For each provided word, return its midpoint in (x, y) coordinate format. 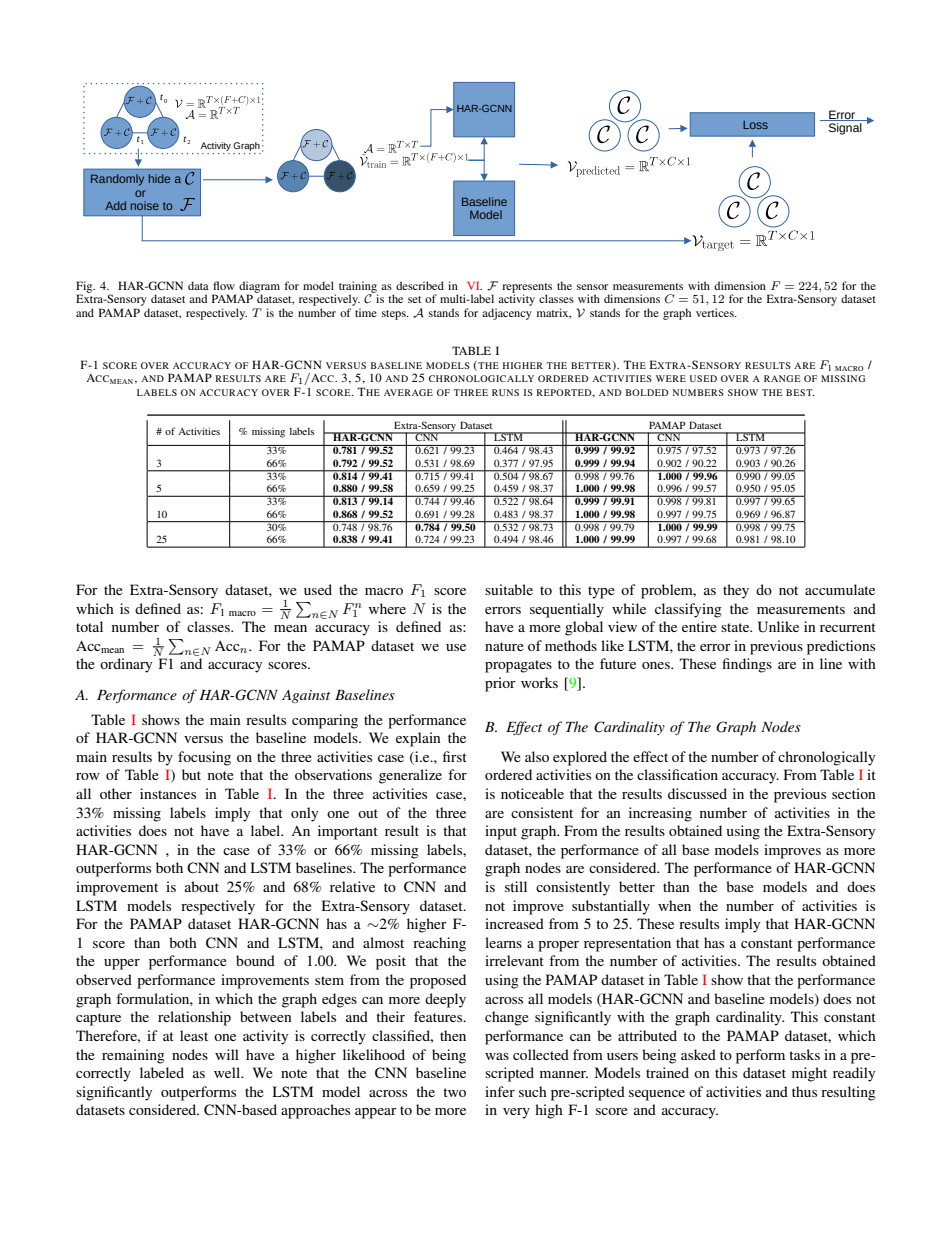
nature (504, 646)
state (736, 627)
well (228, 1072)
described (420, 285)
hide (159, 178)
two (454, 1092)
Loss (755, 125)
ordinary (126, 665)
